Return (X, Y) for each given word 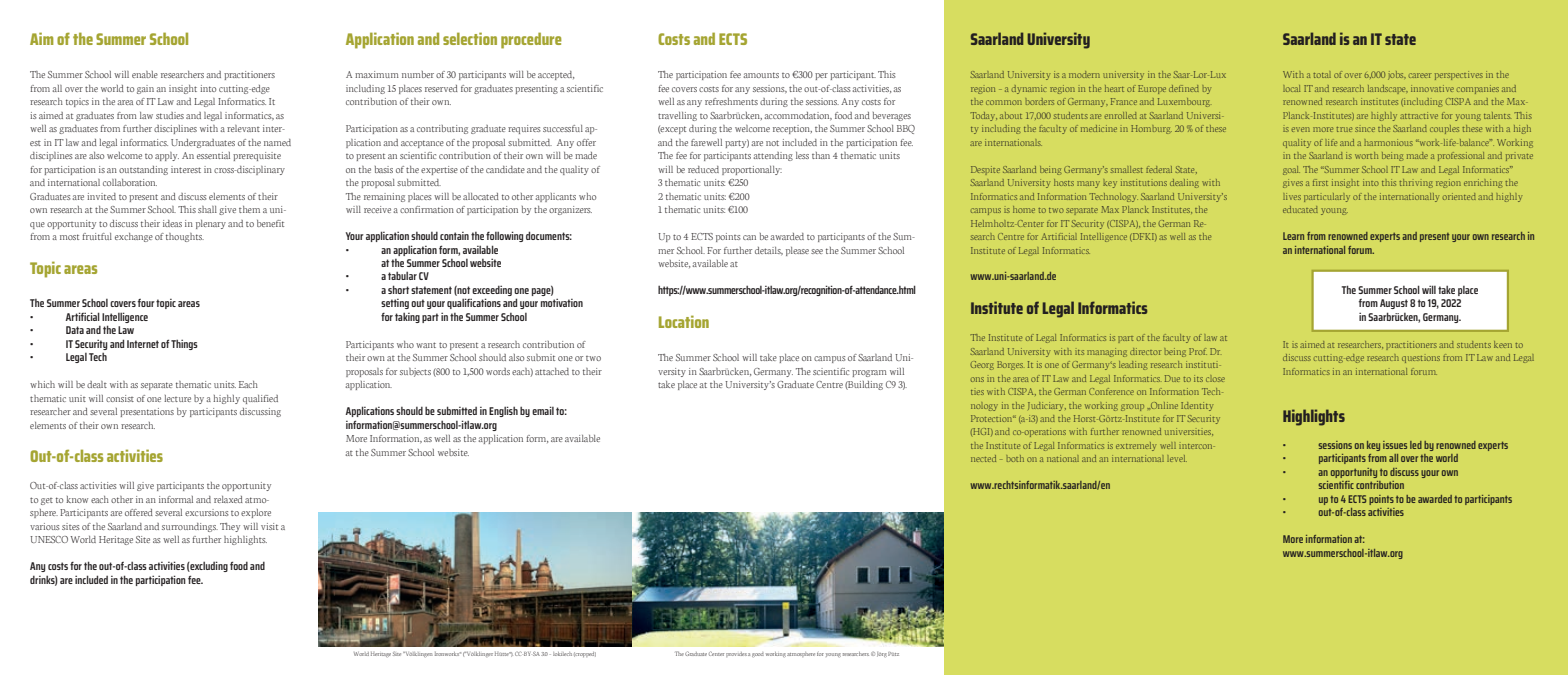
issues (1395, 445)
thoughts (185, 237)
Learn (1293, 236)
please (797, 251)
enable (145, 74)
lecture (177, 398)
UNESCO (49, 539)
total (1322, 74)
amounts (761, 75)
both (1015, 458)
